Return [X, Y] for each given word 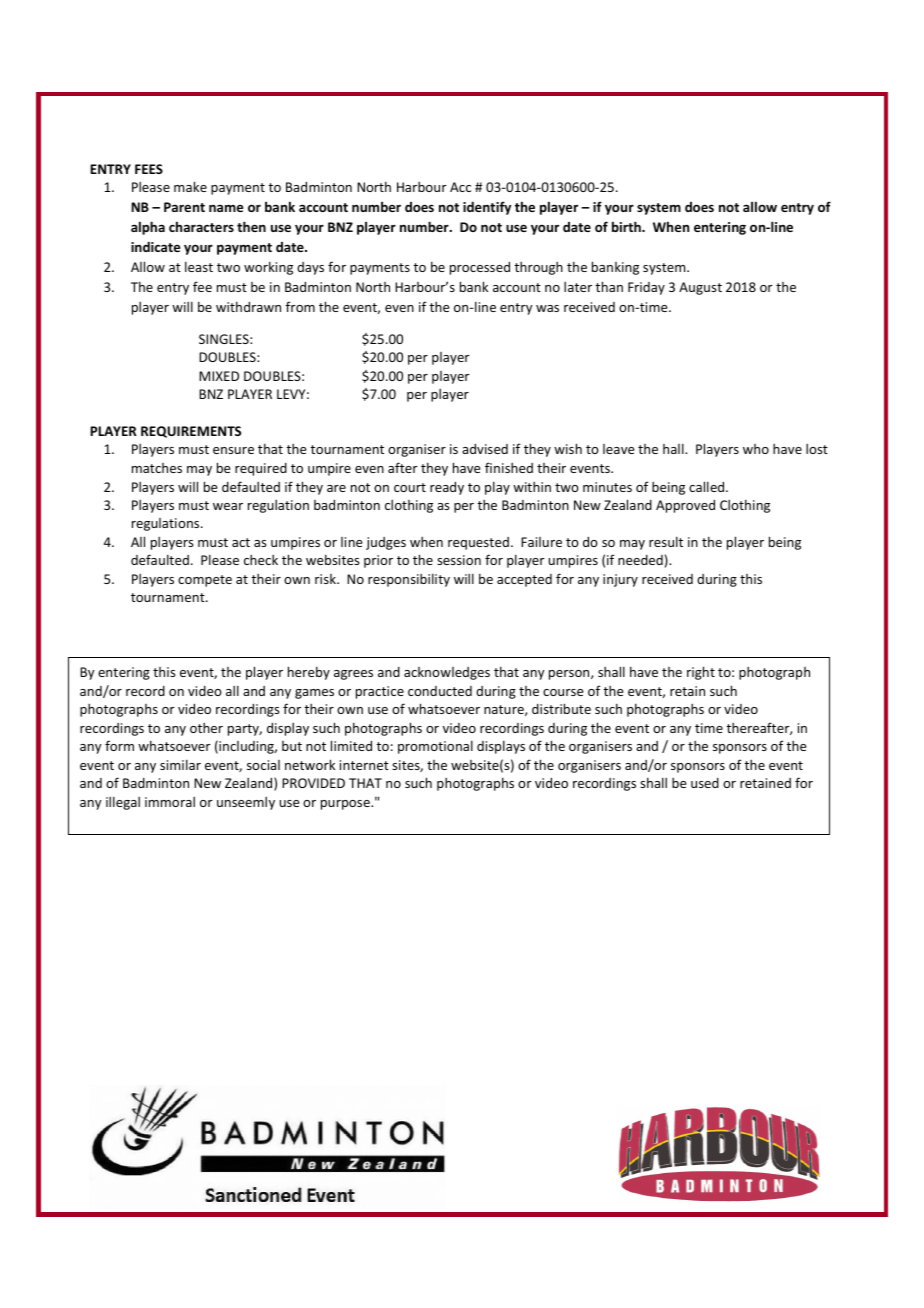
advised [485, 448]
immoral [170, 802]
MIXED [219, 376]
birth [627, 226]
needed [640, 560]
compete [205, 581]
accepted [524, 580]
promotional [435, 747]
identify [487, 208]
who [756, 449]
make [190, 186]
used [705, 783]
